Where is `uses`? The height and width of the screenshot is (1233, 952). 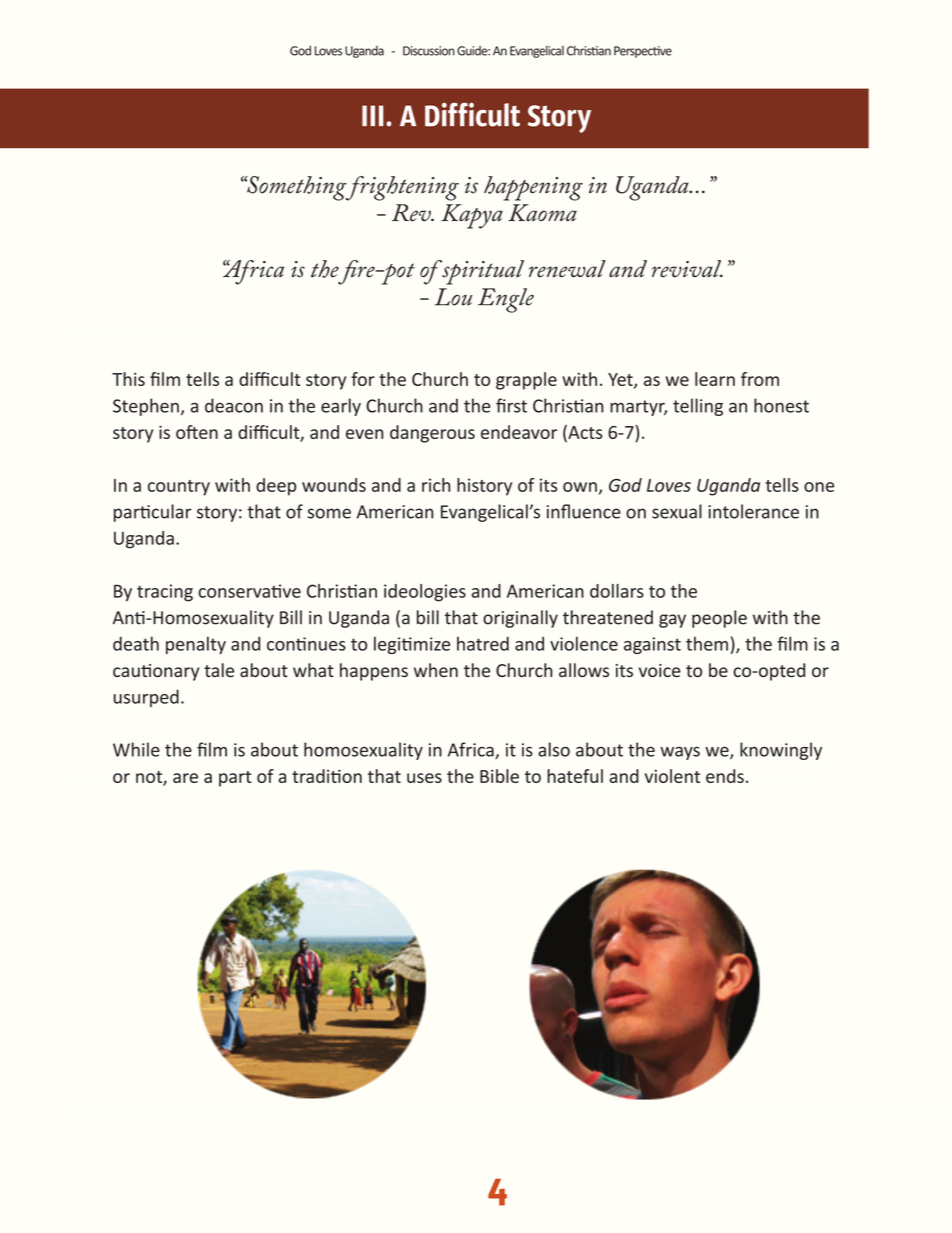
uses is located at coordinates (424, 778).
